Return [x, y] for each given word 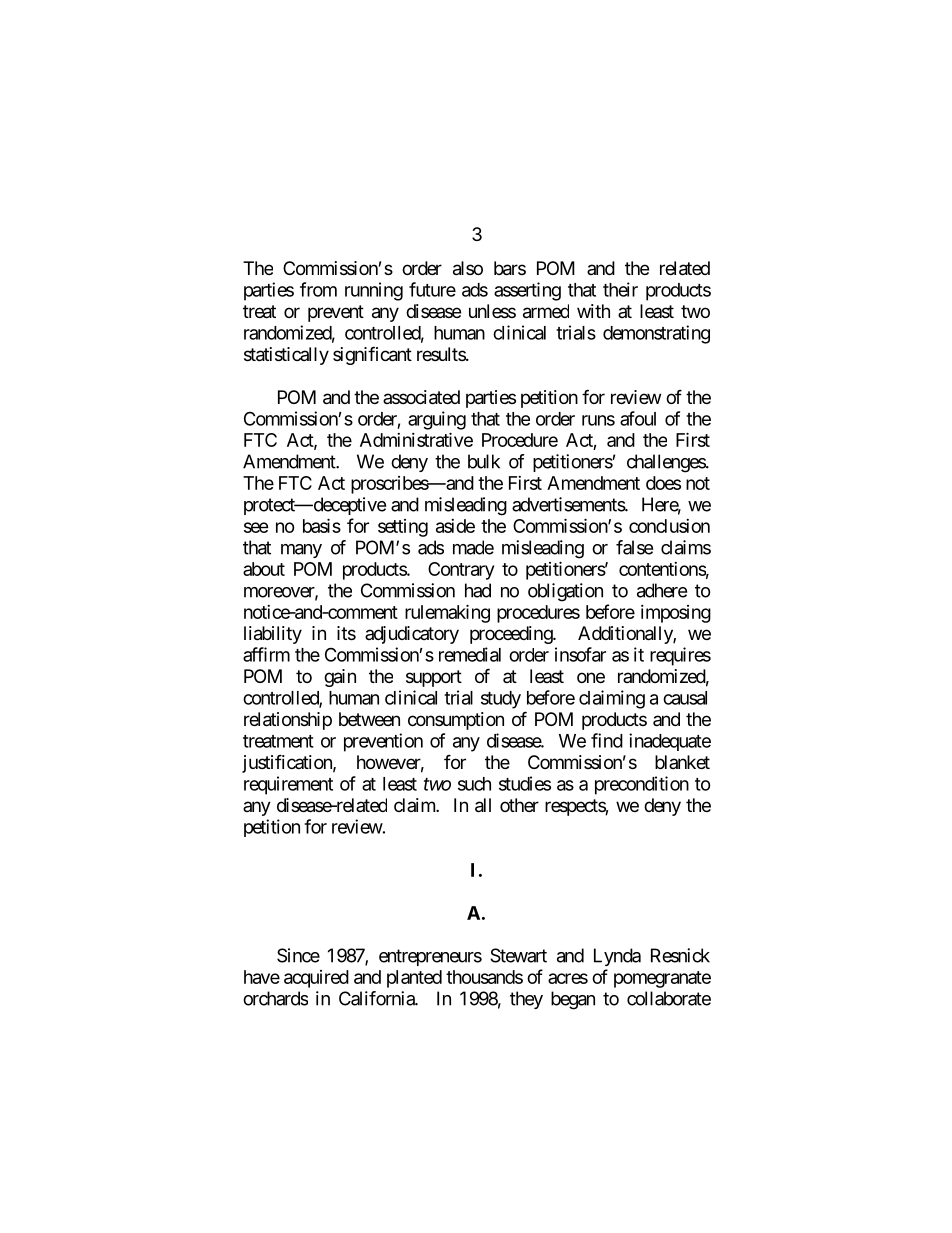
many [301, 551]
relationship [288, 721]
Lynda [617, 957]
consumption [456, 721]
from [318, 289]
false [634, 547]
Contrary [461, 571]
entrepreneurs [430, 957]
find [607, 740]
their [620, 289]
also [468, 268]
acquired [316, 979]
